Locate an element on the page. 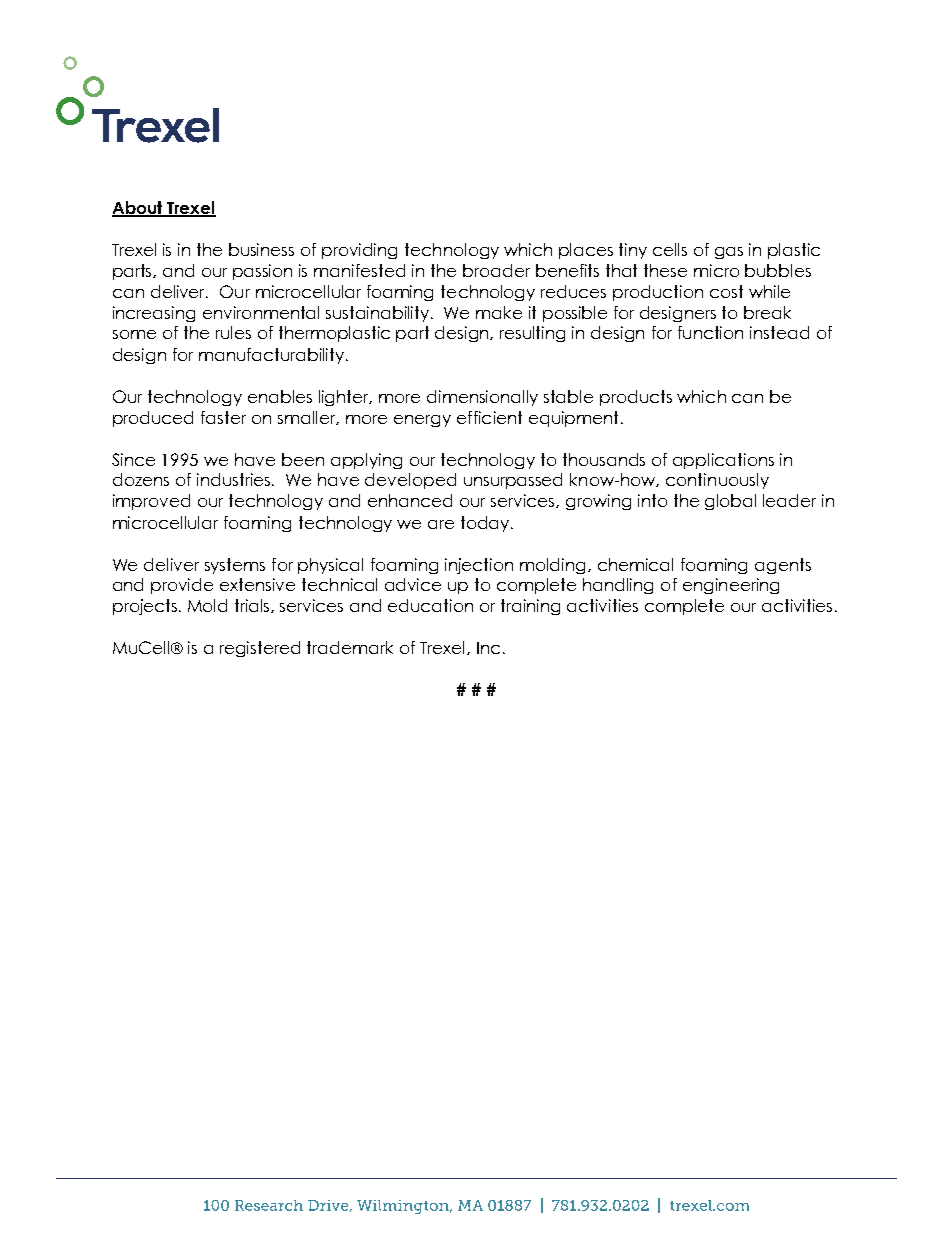  systems is located at coordinates (235, 566).
